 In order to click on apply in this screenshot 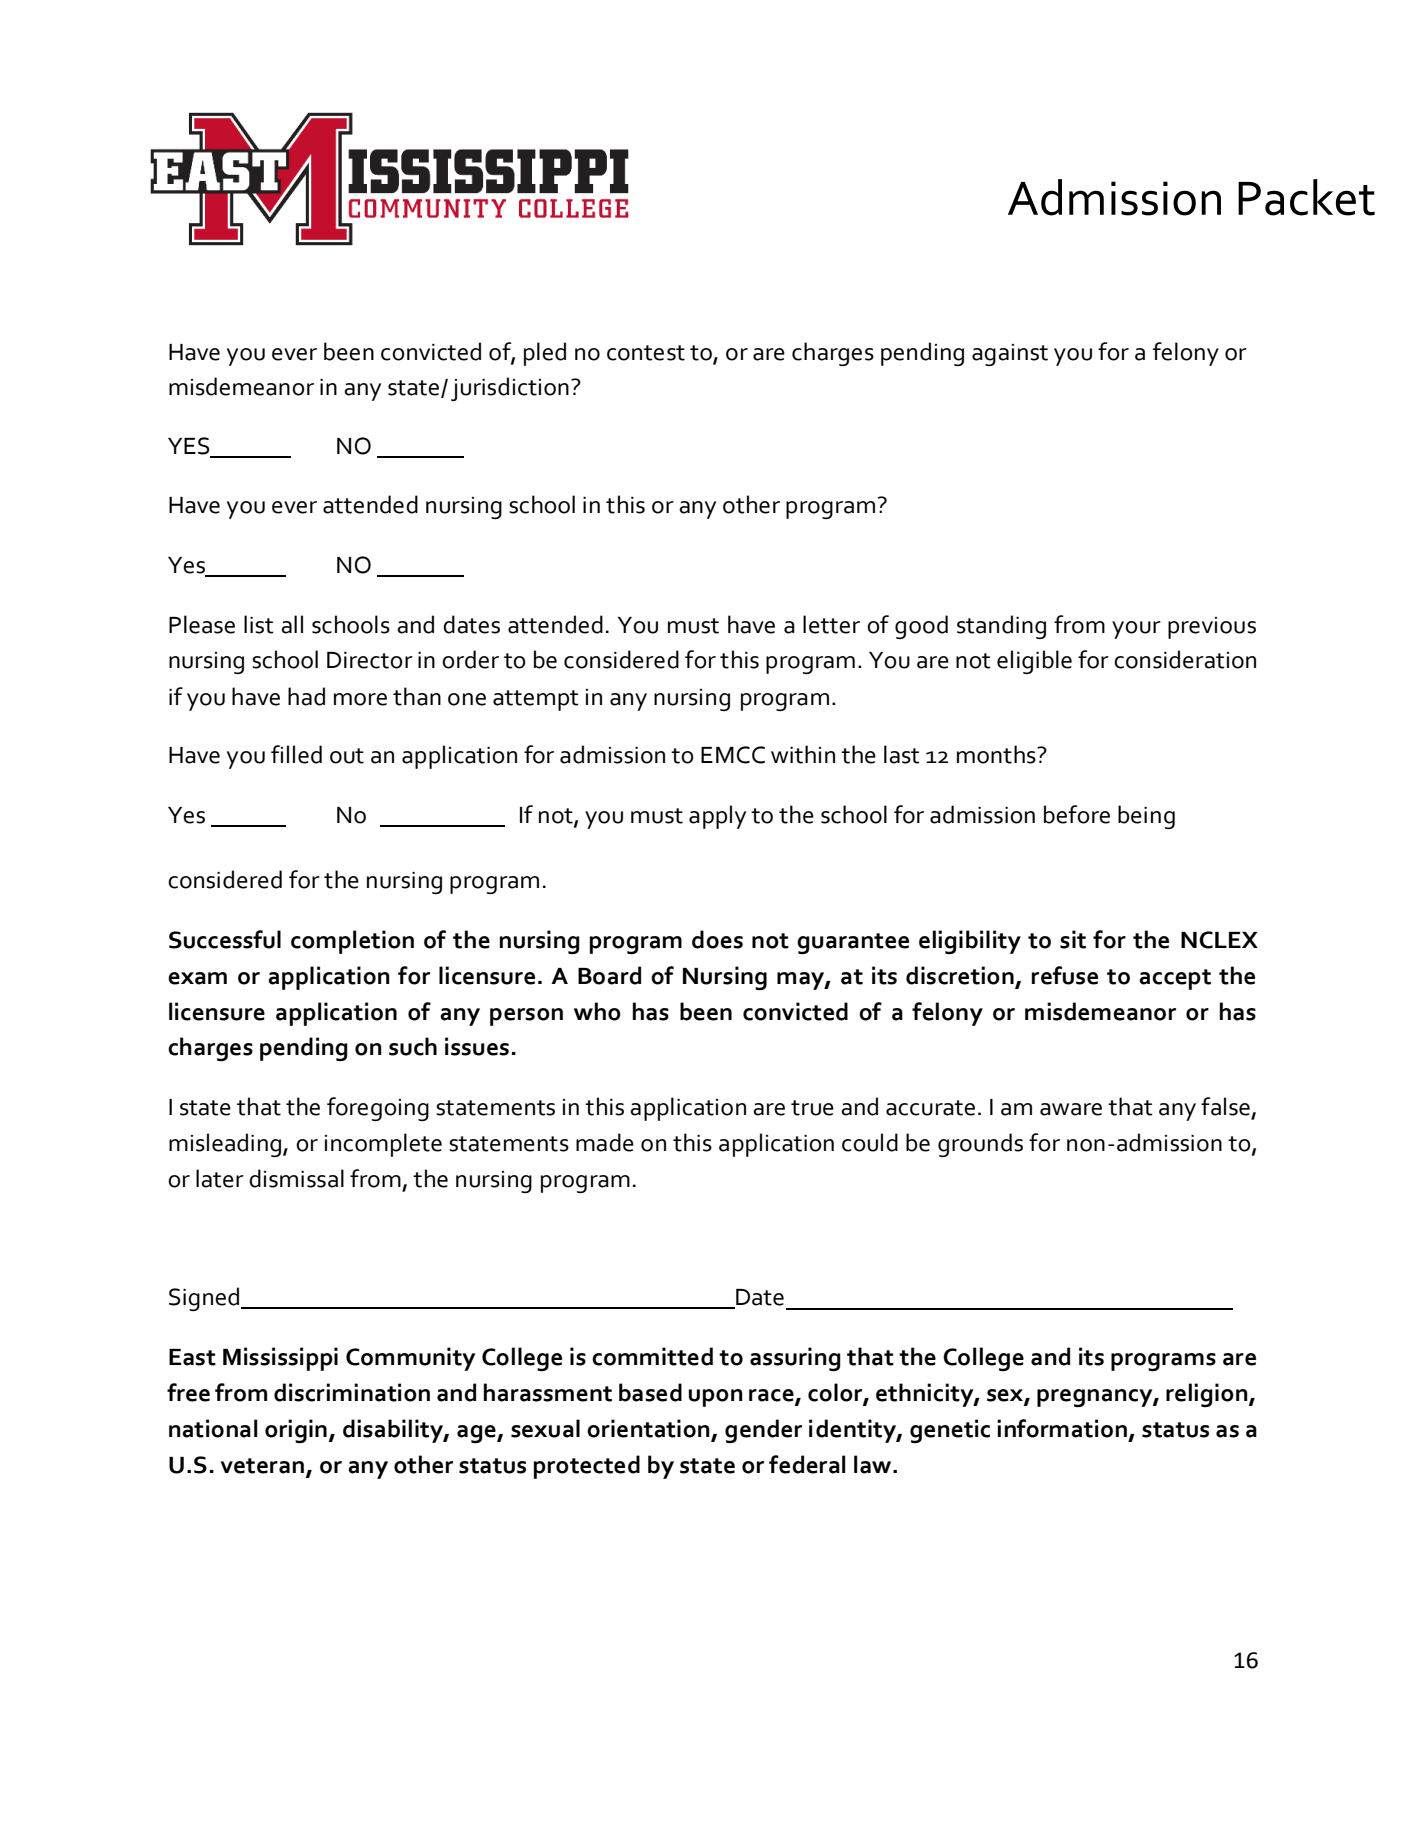, I will do `click(717, 817)`.
